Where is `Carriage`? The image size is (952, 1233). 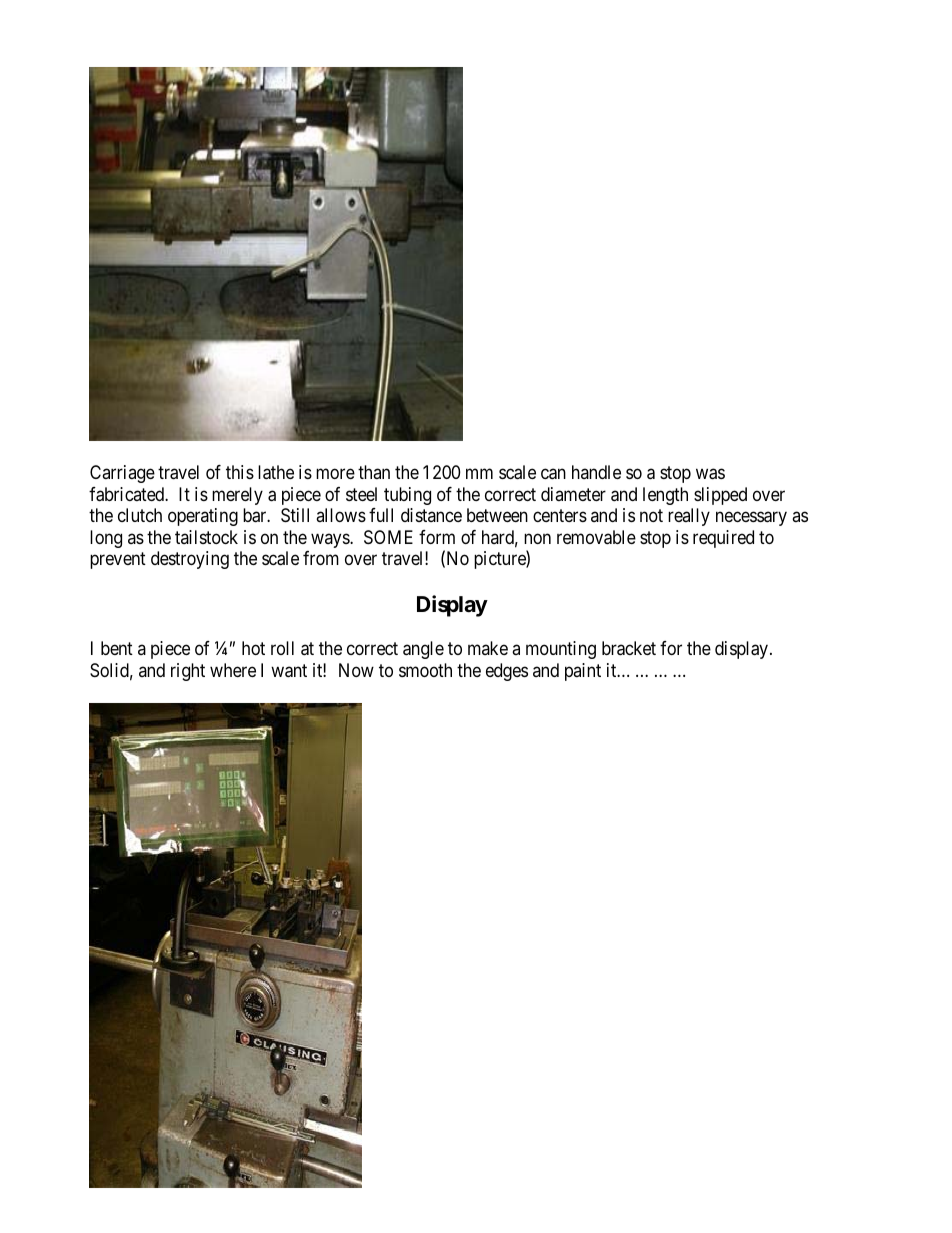
Carriage is located at coordinates (122, 474).
